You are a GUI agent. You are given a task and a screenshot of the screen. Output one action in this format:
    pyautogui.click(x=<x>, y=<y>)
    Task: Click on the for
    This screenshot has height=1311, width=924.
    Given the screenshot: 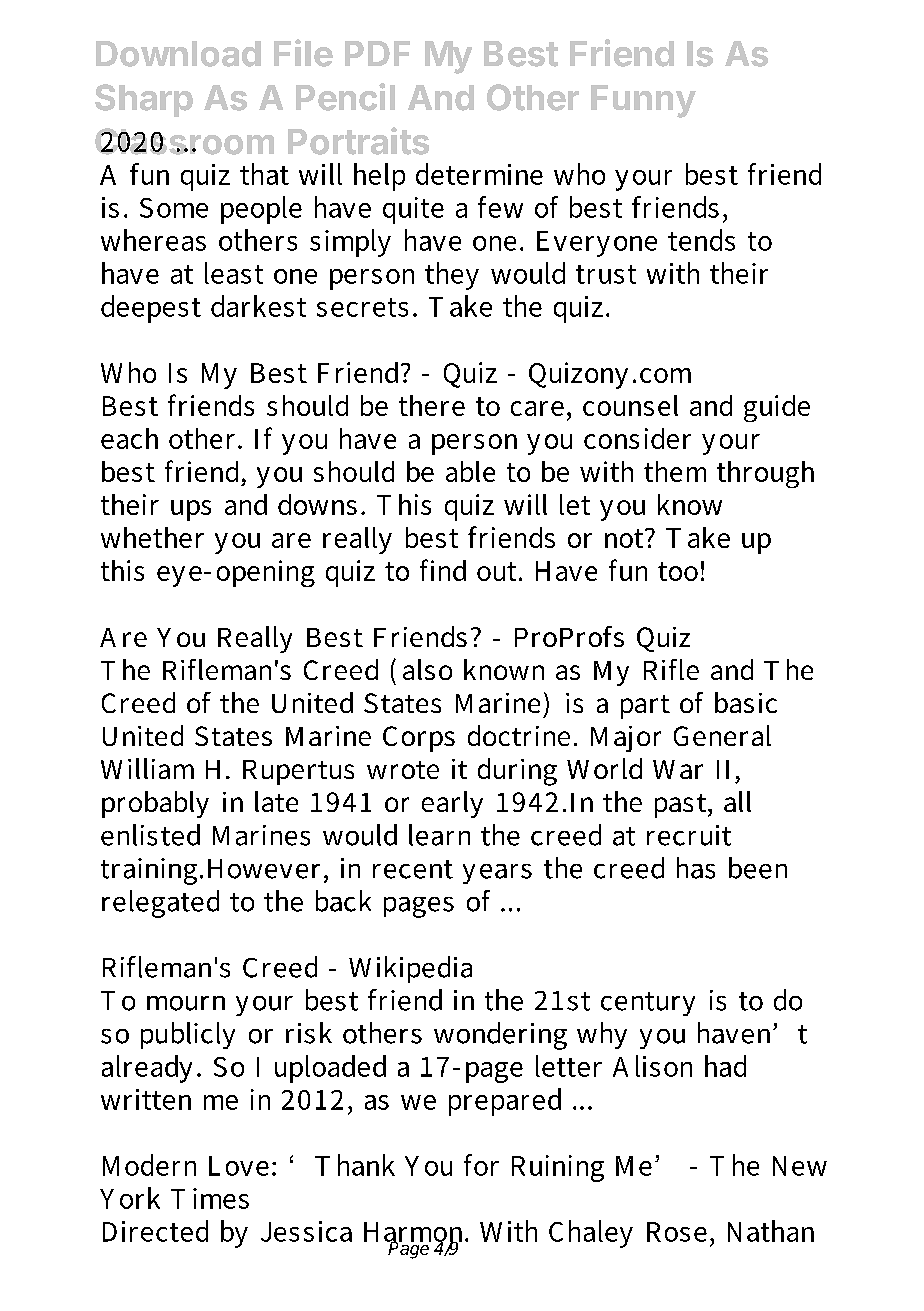 What is the action you would take?
    pyautogui.click(x=481, y=1165)
